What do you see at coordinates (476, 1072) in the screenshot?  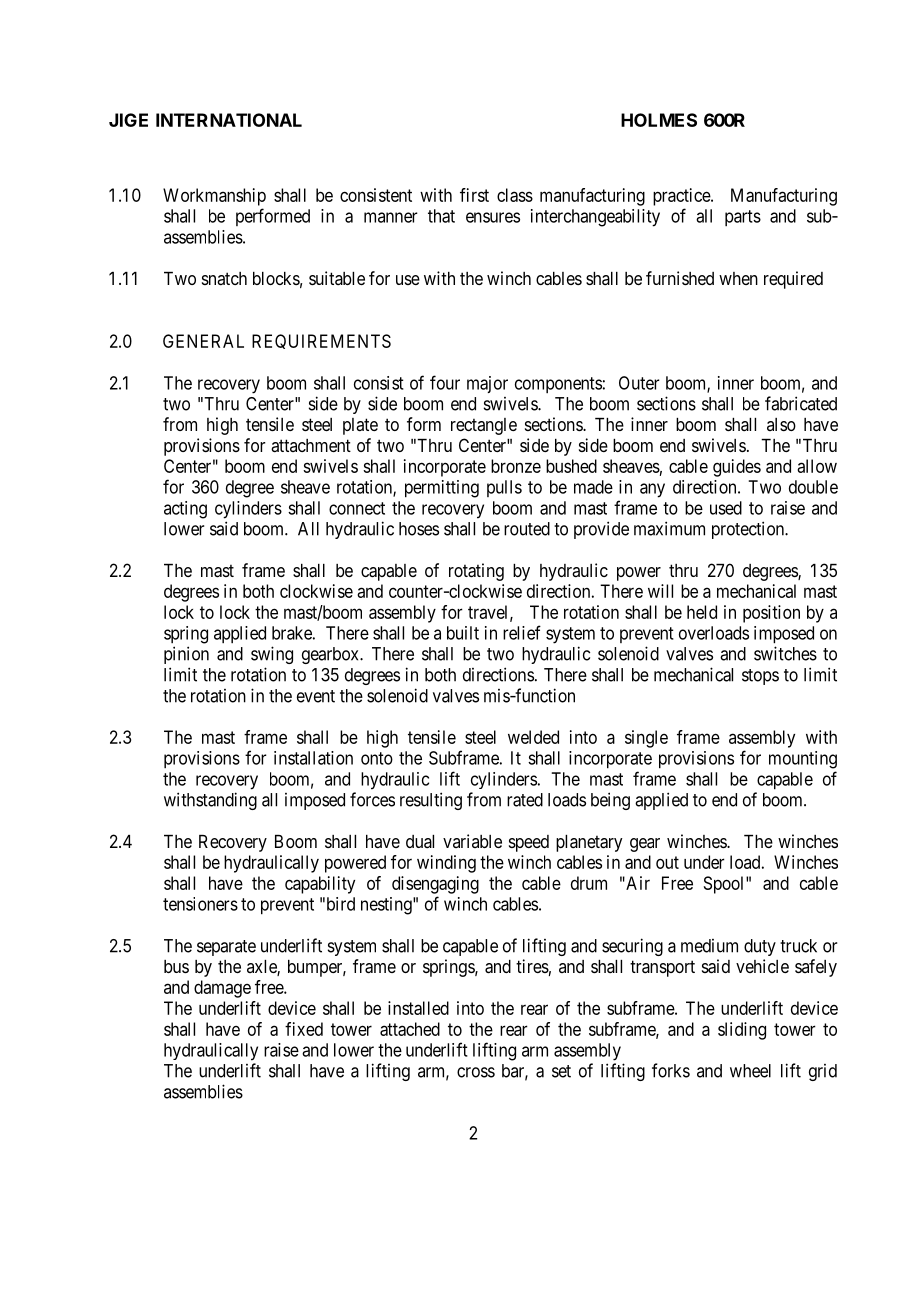 I see `cross` at bounding box center [476, 1072].
